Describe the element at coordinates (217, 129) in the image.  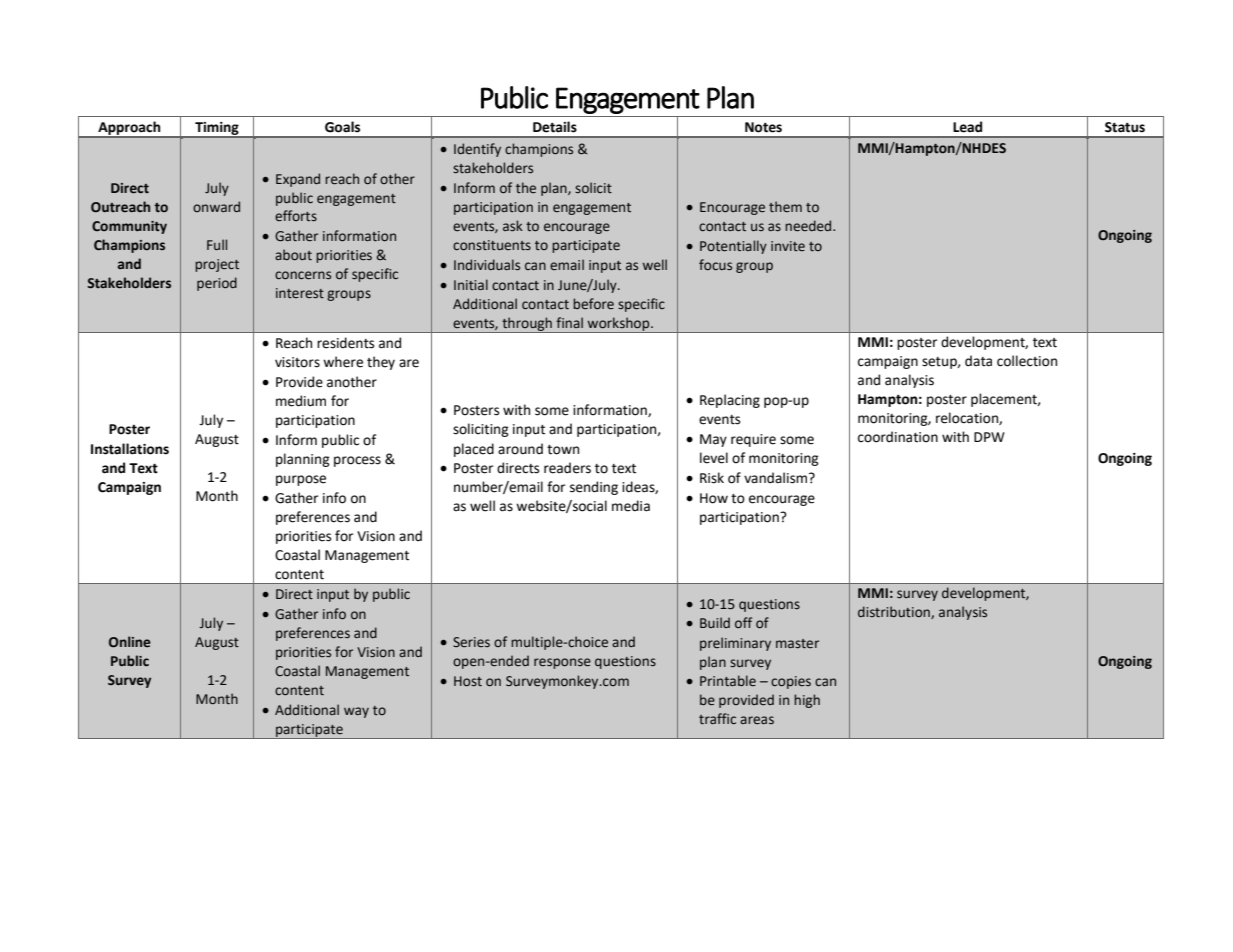
I see `Timing` at that location.
